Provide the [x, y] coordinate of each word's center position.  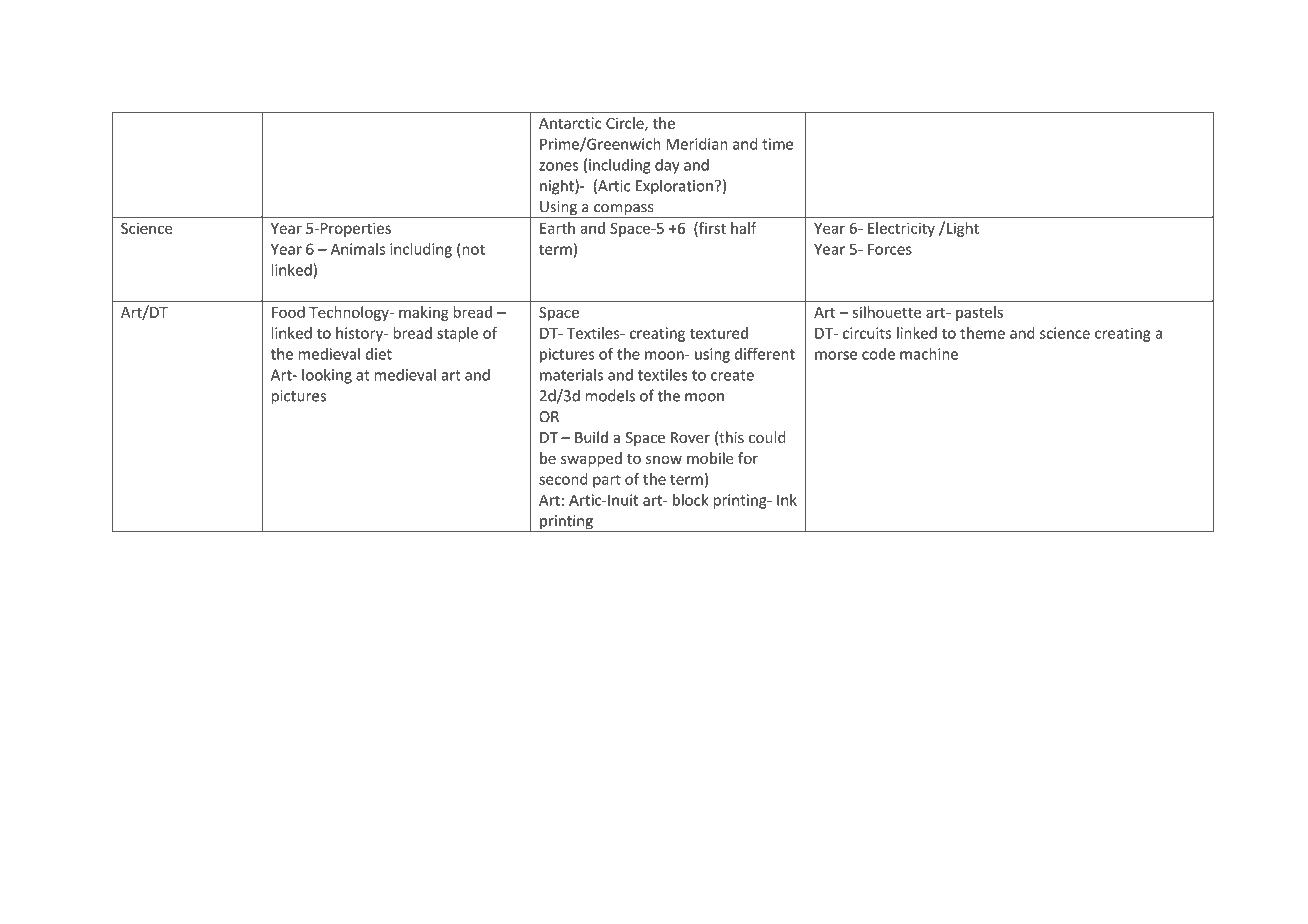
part [607, 481]
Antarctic [570, 123]
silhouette [887, 312]
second [563, 479]
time [777, 144]
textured [718, 333]
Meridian [697, 144]
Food [288, 312]
